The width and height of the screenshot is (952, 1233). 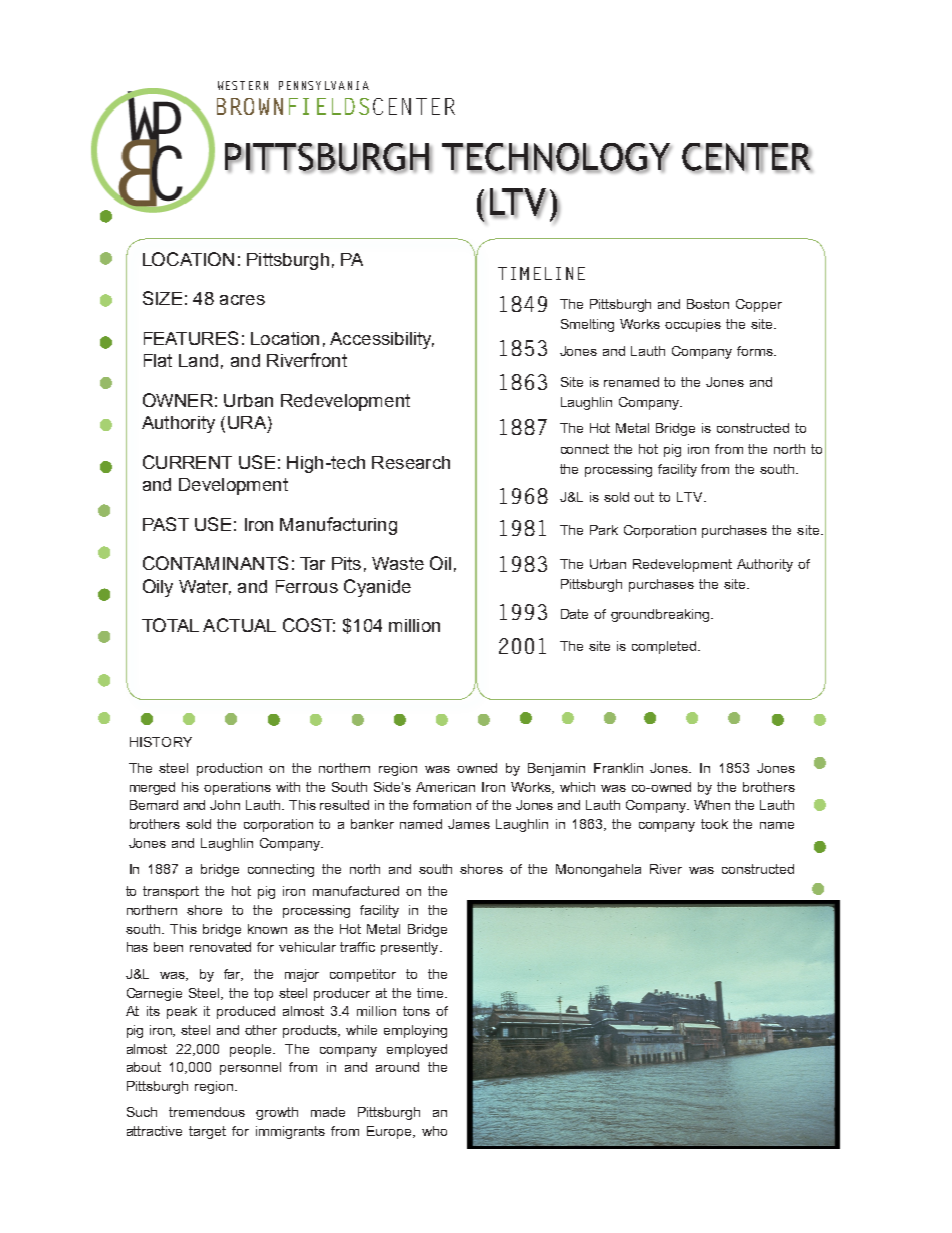 I want to click on Land, so click(x=198, y=360).
